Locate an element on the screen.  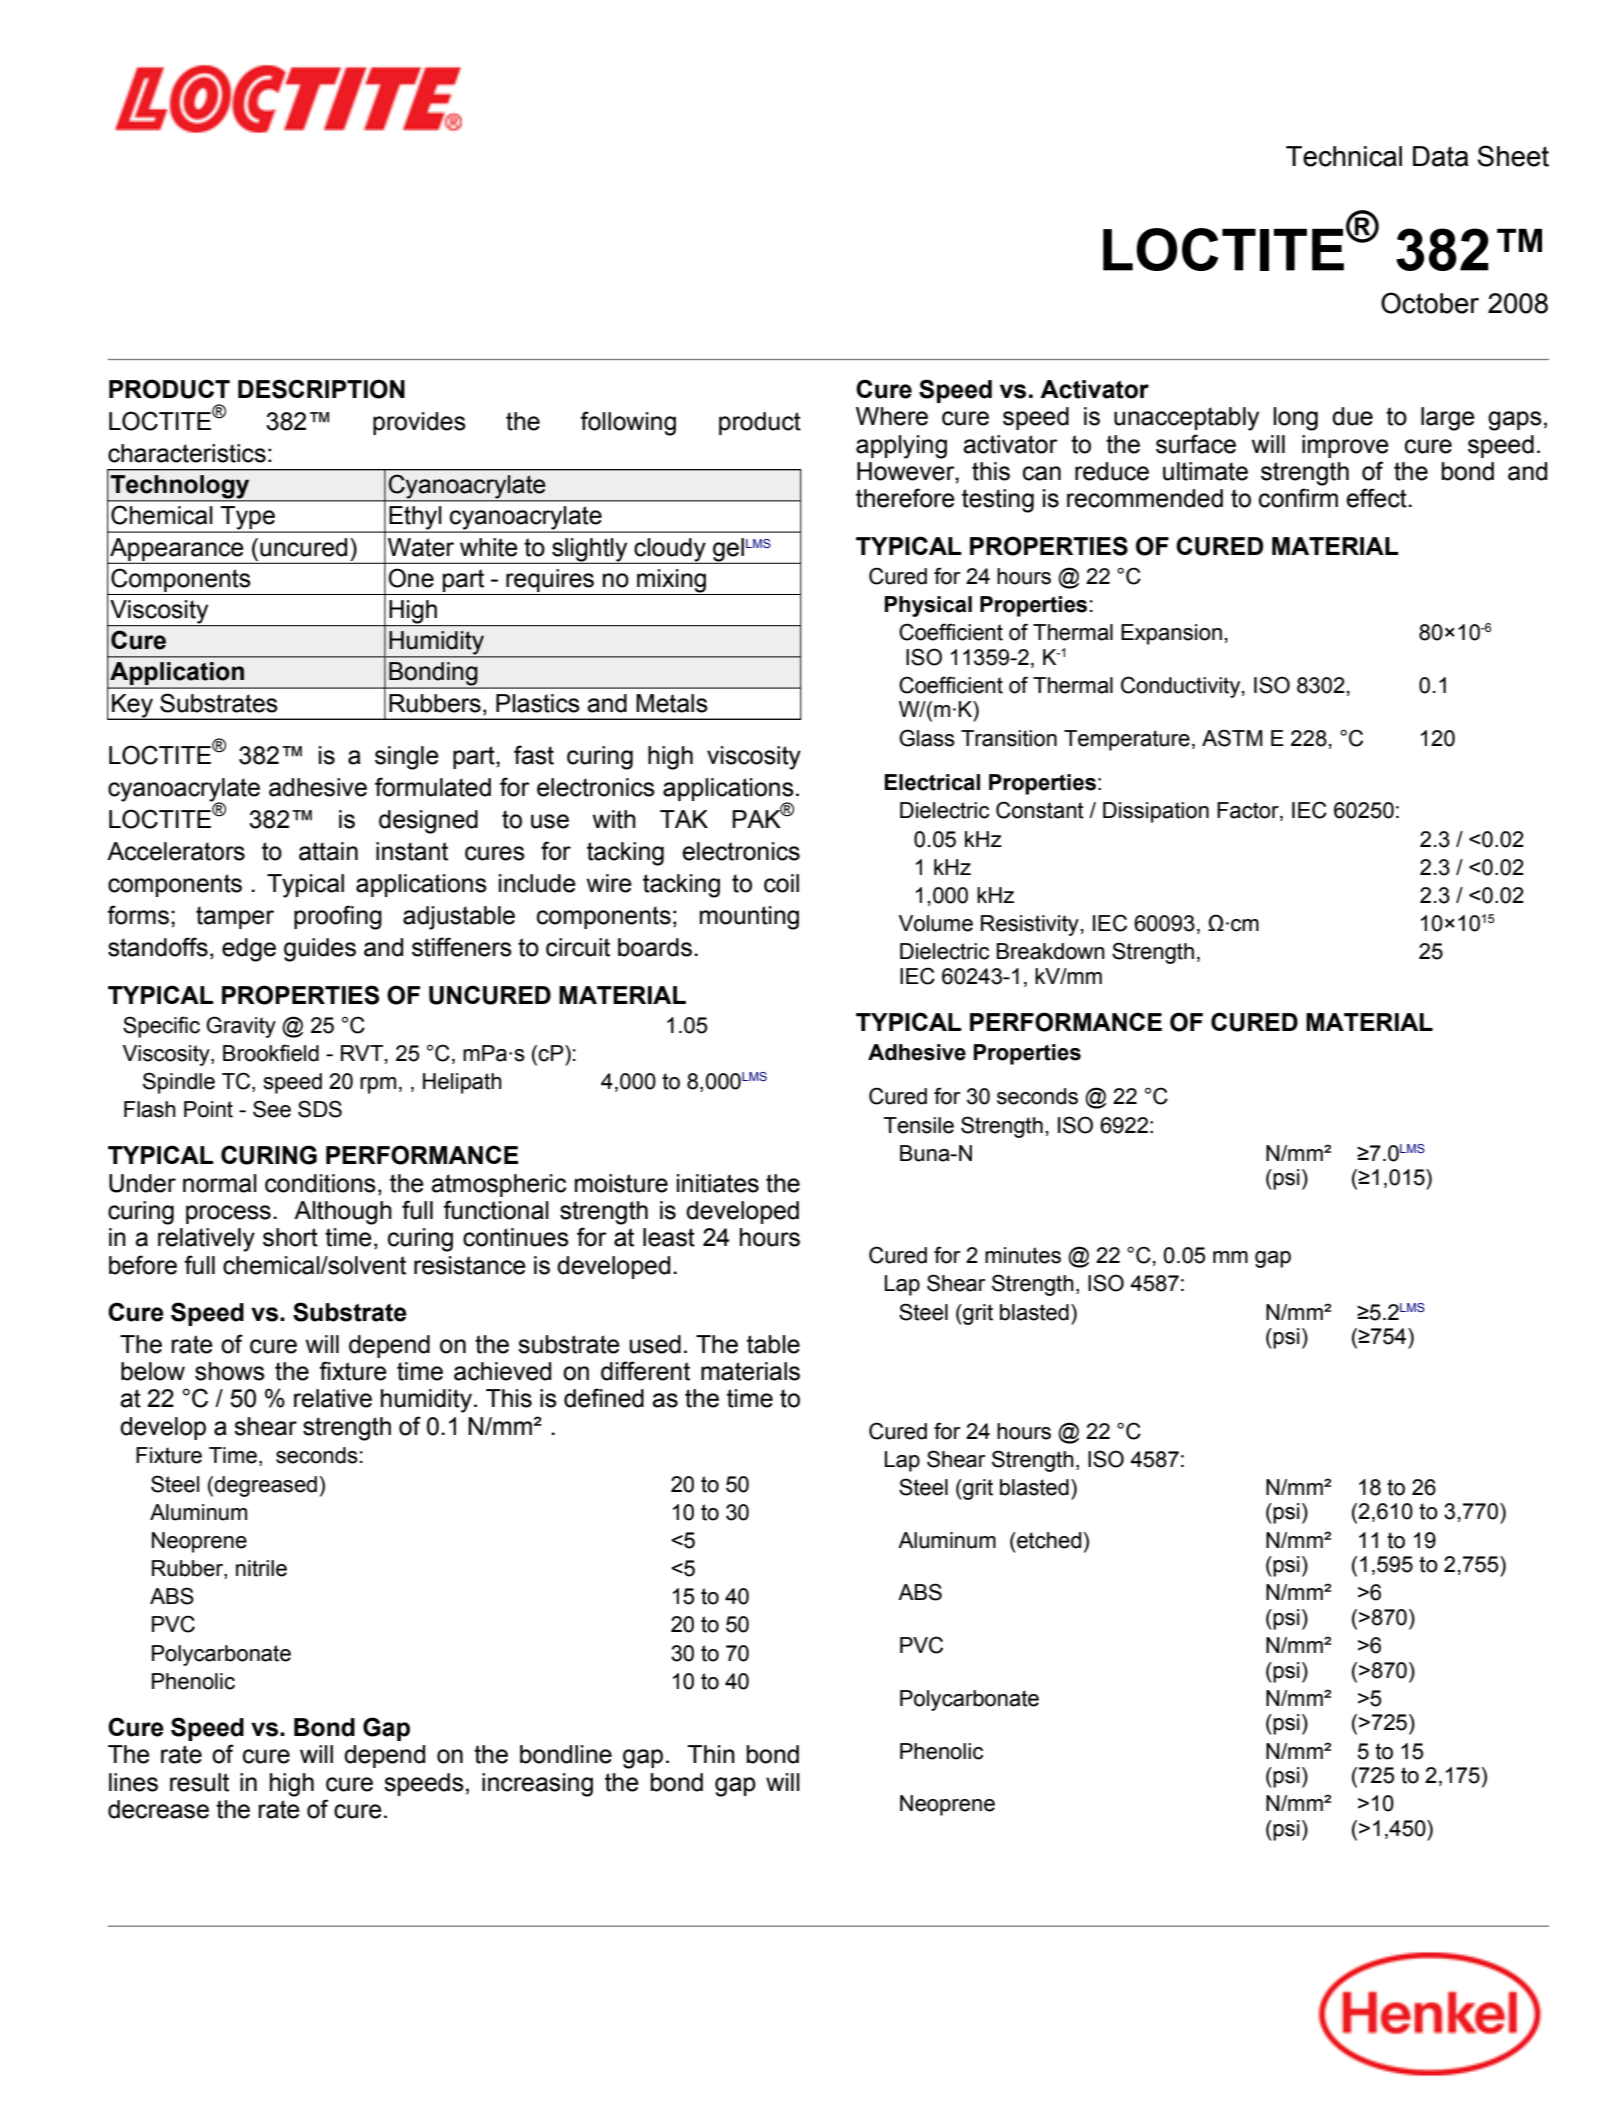
Type is located at coordinates (248, 519).
